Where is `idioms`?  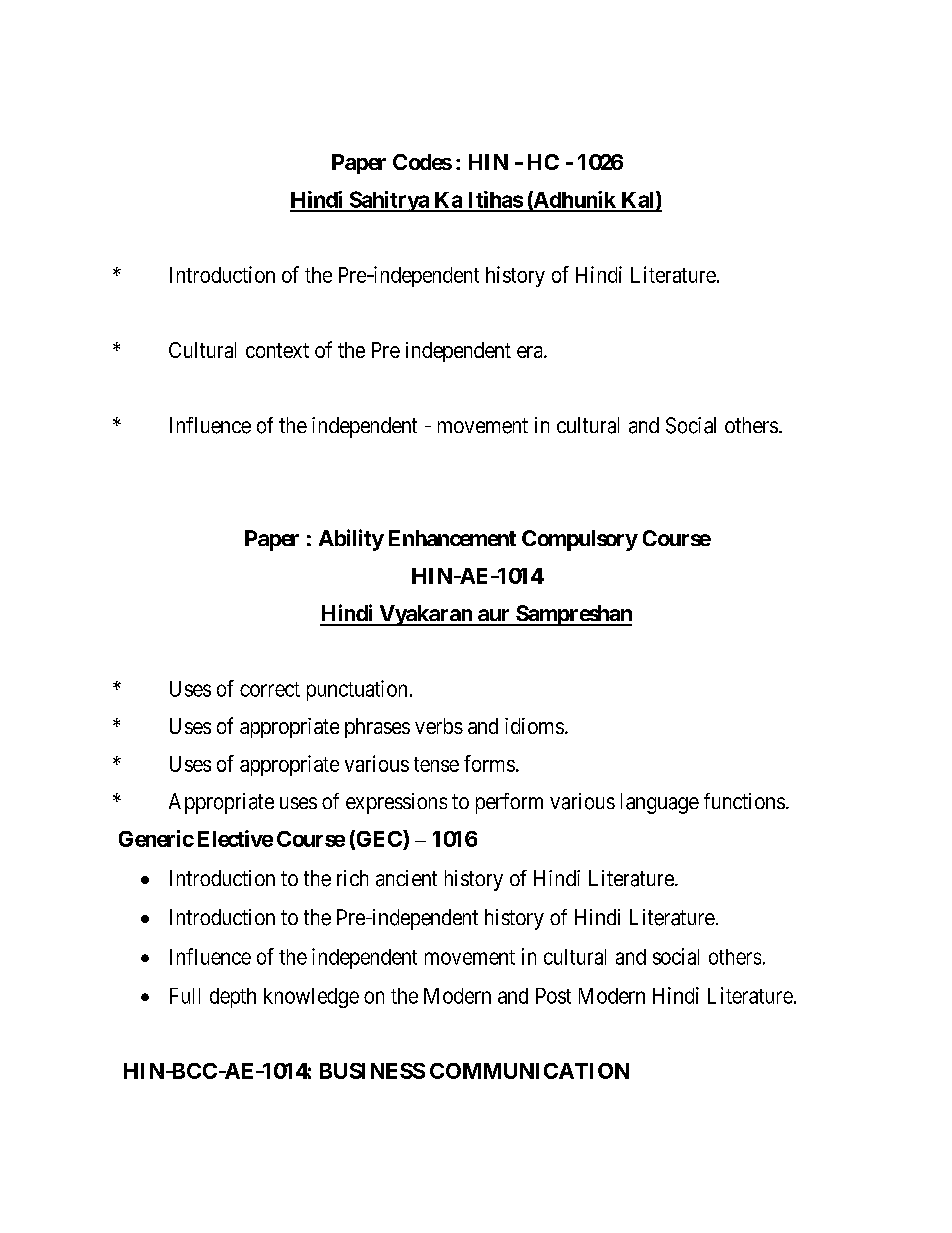
idioms is located at coordinates (534, 726).
